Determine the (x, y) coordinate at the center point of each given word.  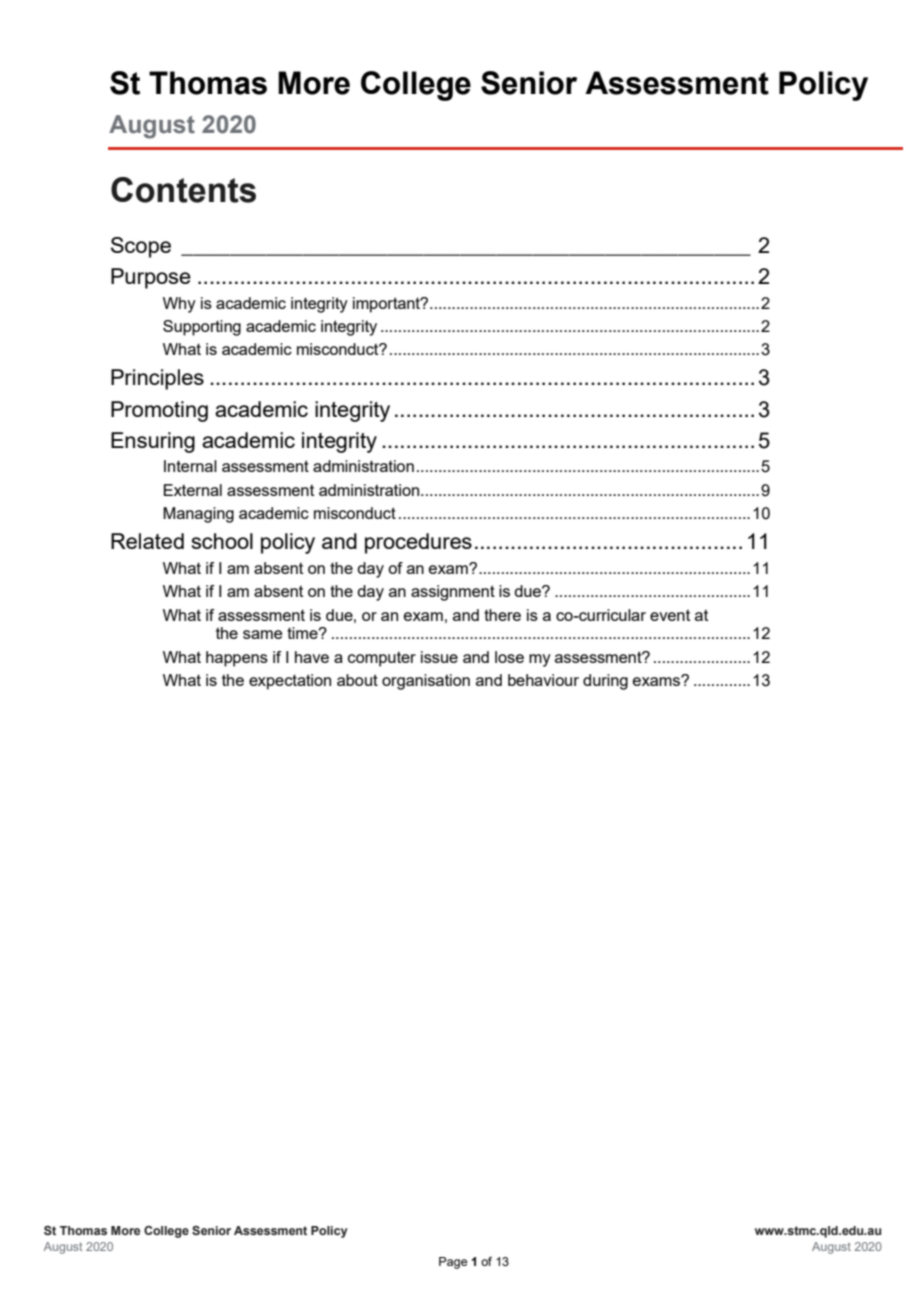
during (605, 682)
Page (453, 1263)
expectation (290, 682)
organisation (426, 682)
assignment (453, 593)
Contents (183, 190)
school (222, 541)
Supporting (202, 328)
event (670, 615)
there (502, 615)
